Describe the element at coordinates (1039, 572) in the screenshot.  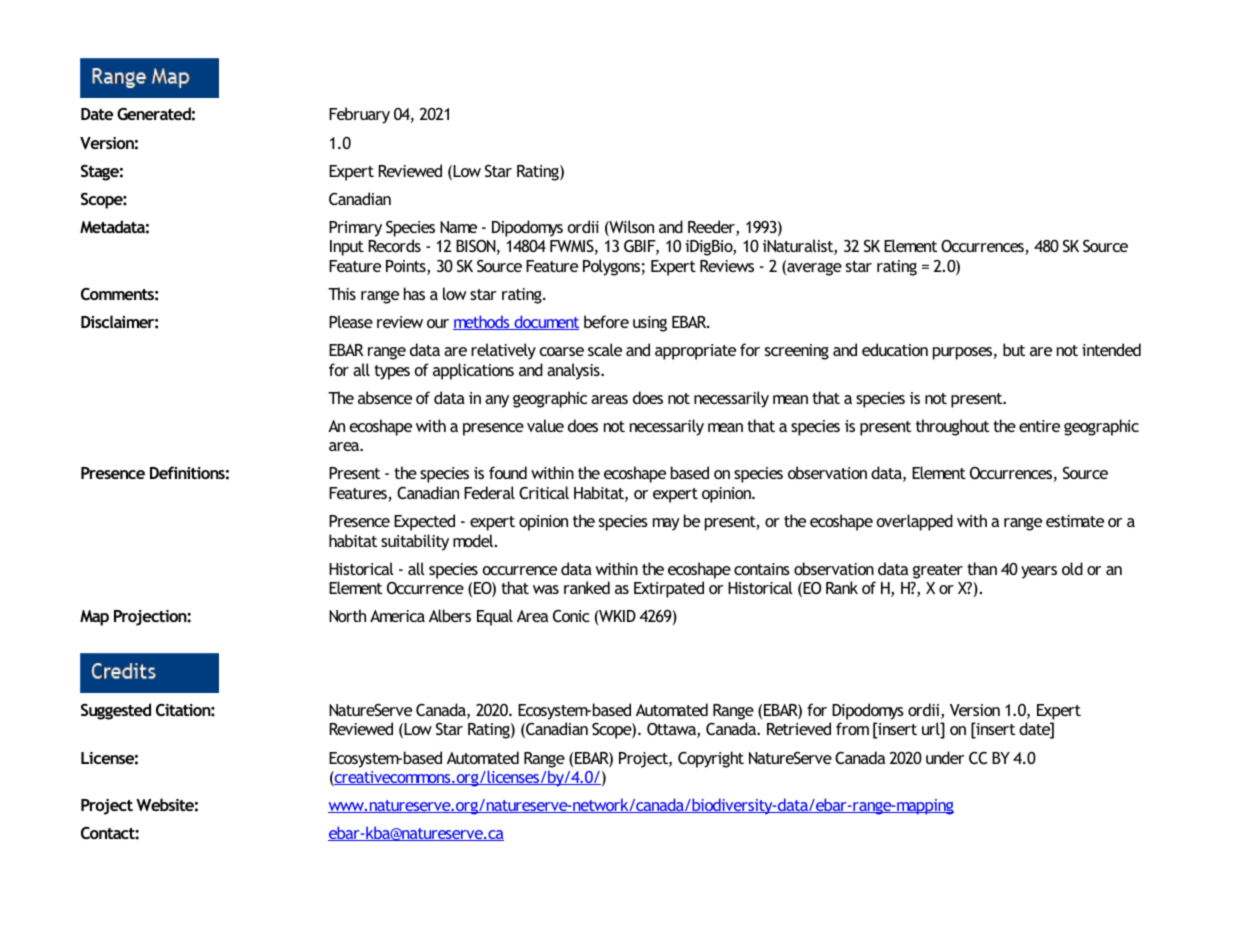
I see `years` at that location.
